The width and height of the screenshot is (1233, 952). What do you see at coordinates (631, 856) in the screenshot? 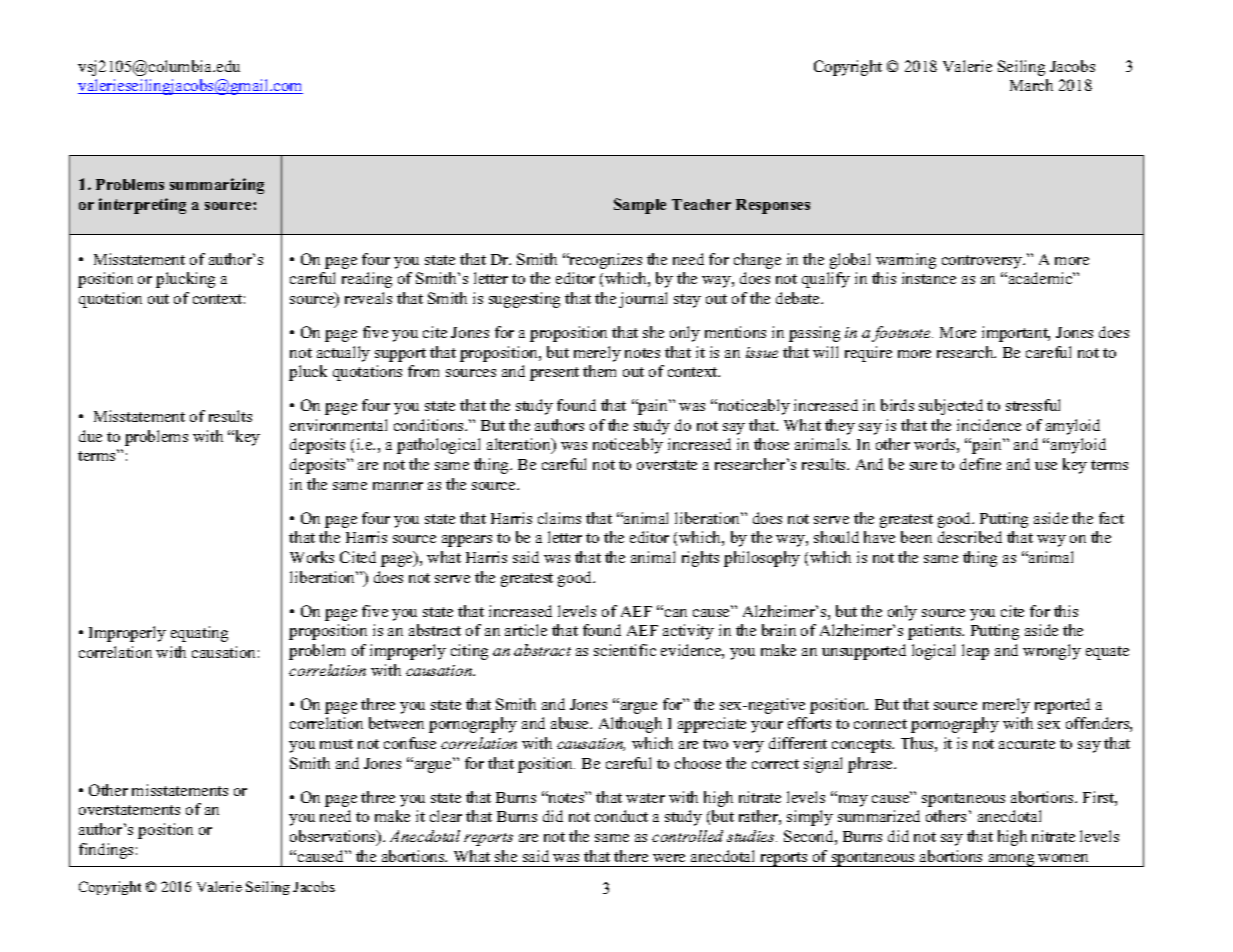
I see `there` at bounding box center [631, 856].
